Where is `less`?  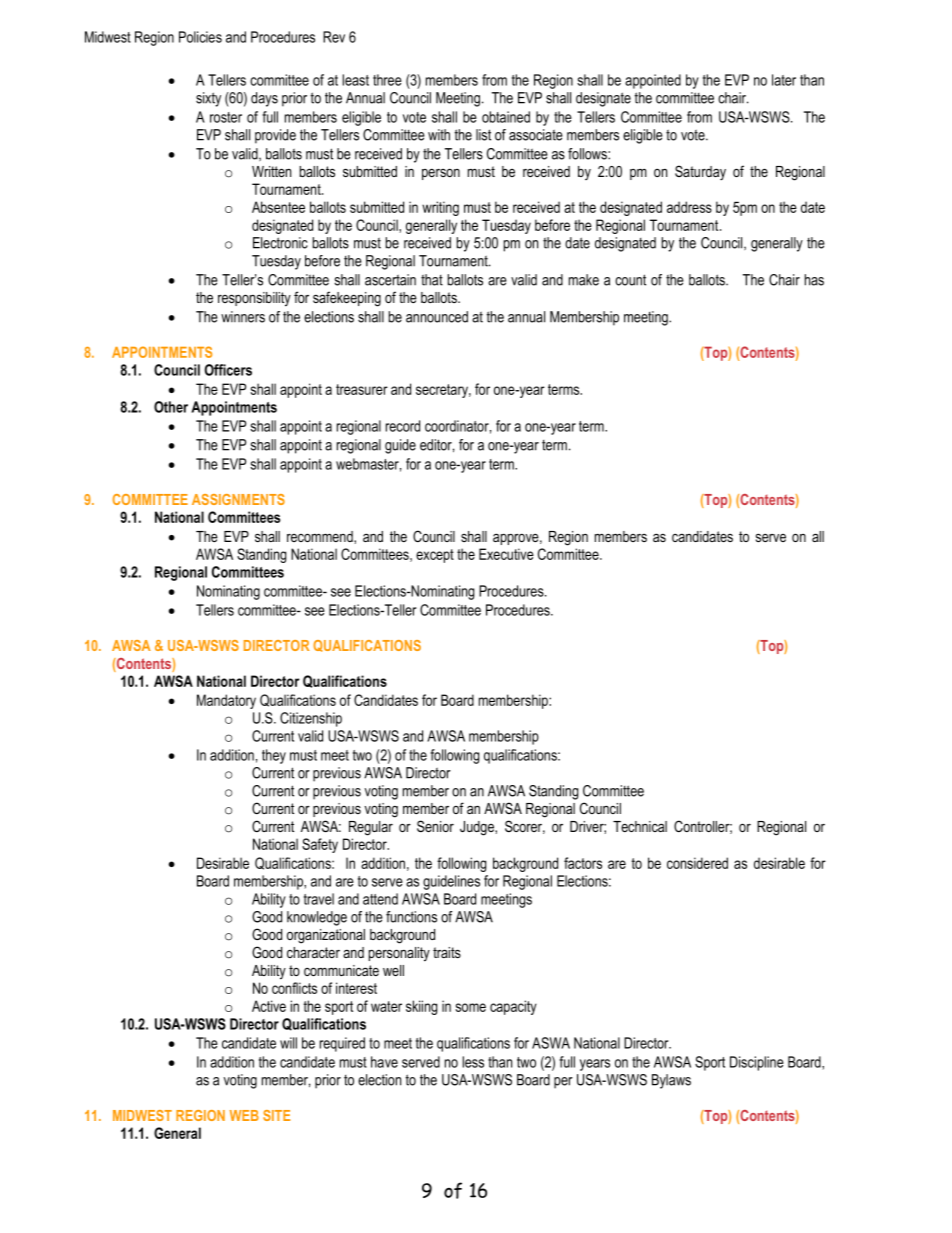 less is located at coordinates (473, 1062).
